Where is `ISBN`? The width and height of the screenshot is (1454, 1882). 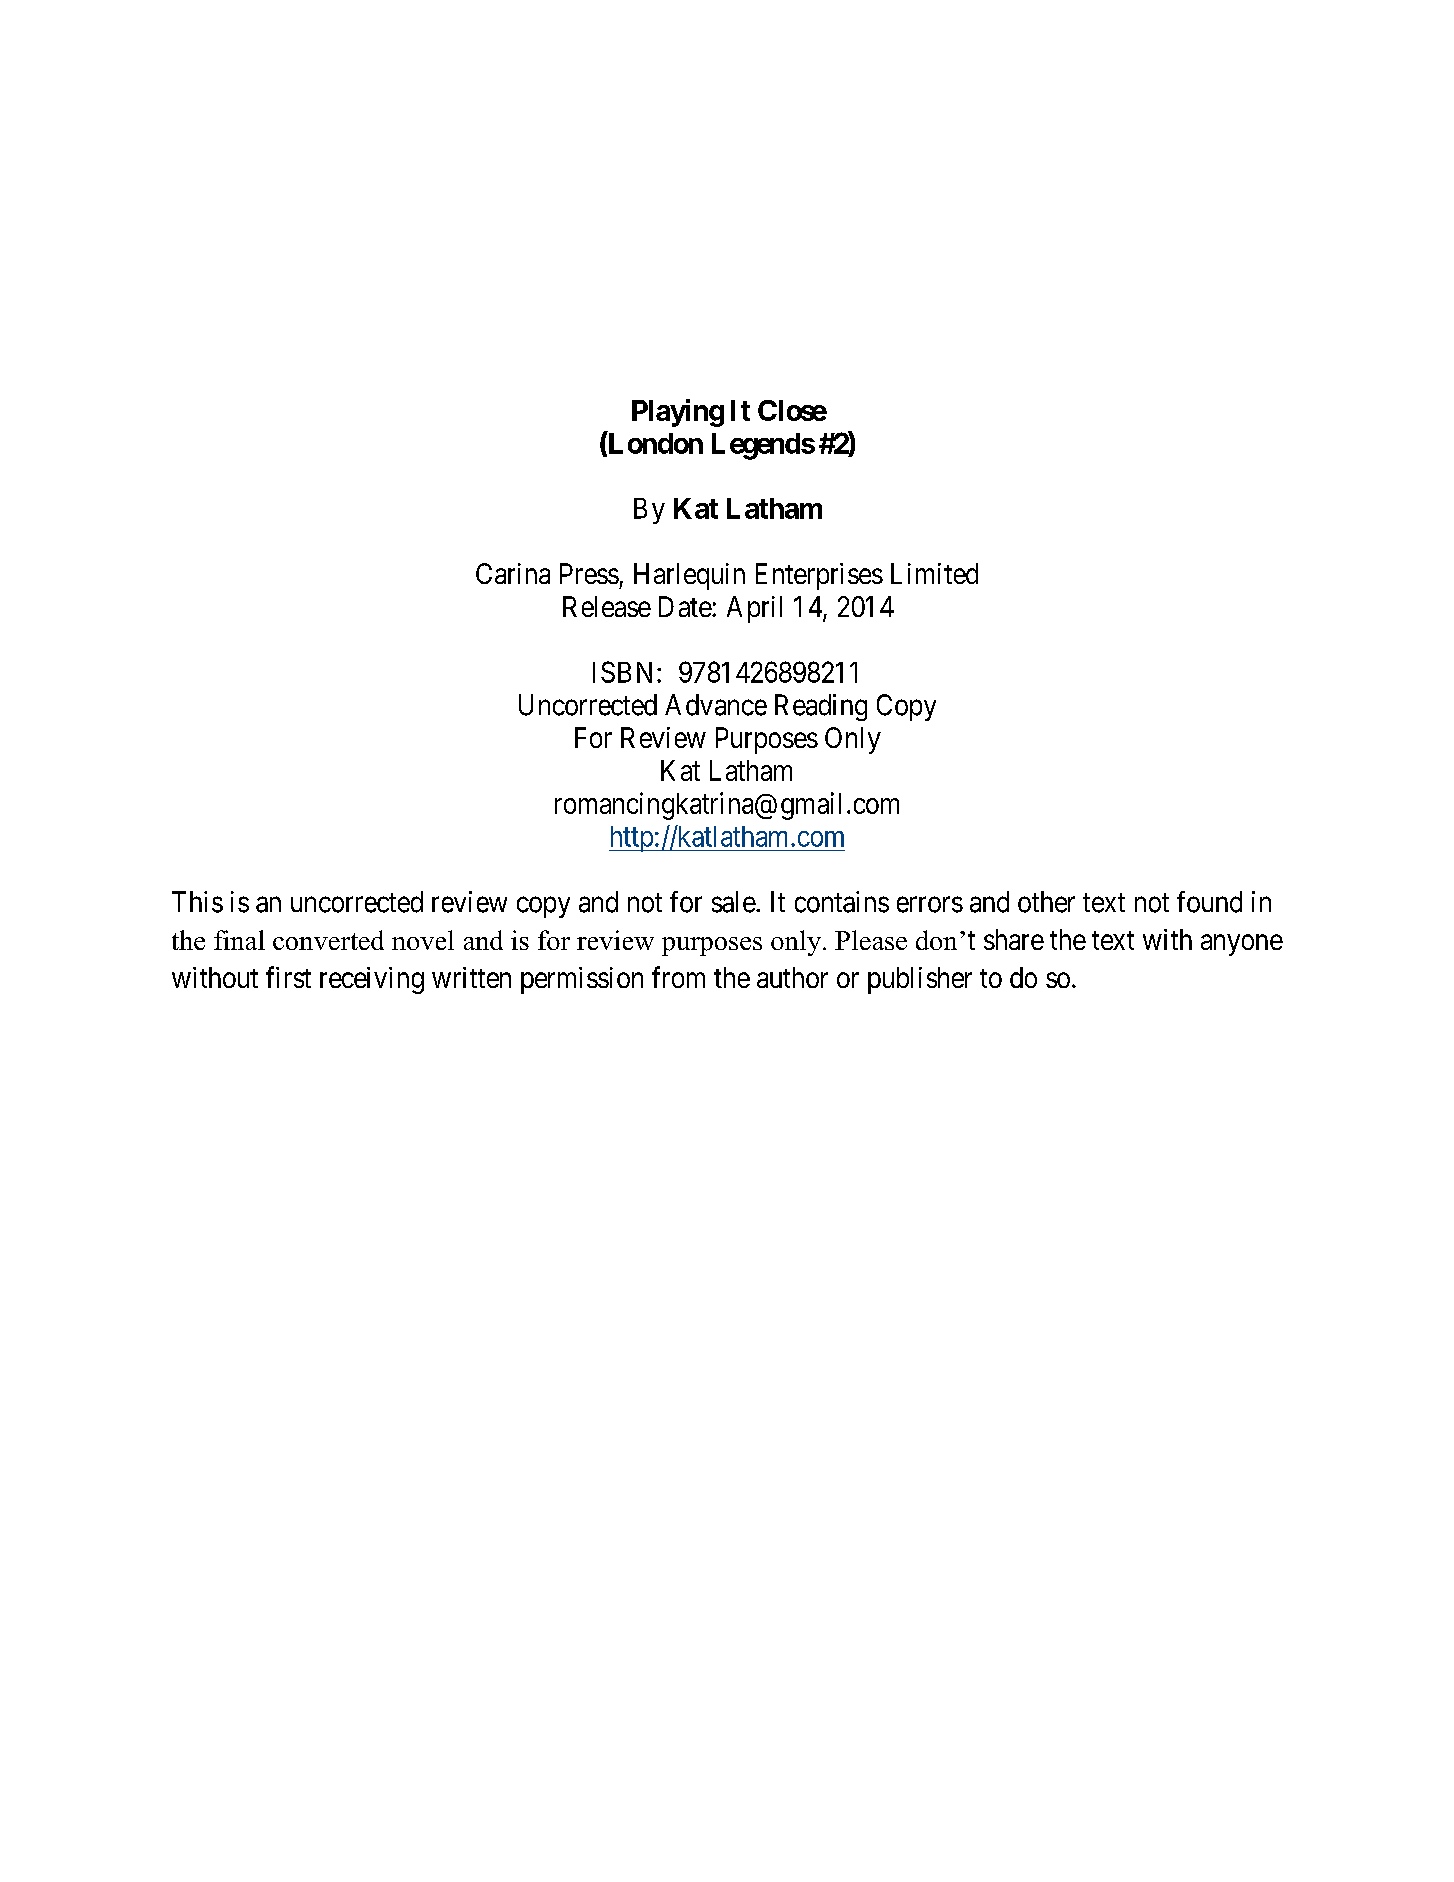
ISBN is located at coordinates (625, 672).
